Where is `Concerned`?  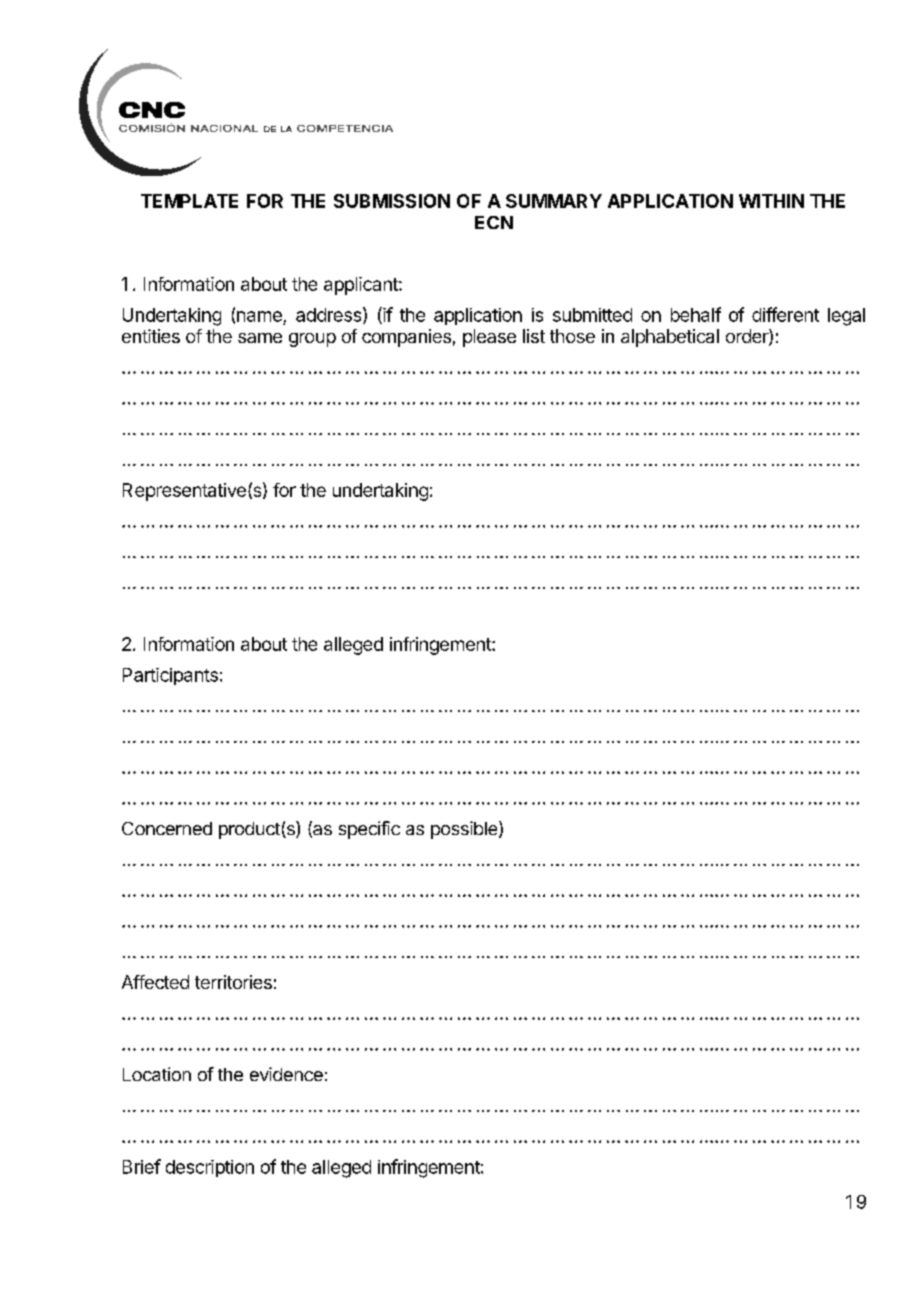 Concerned is located at coordinates (167, 828).
